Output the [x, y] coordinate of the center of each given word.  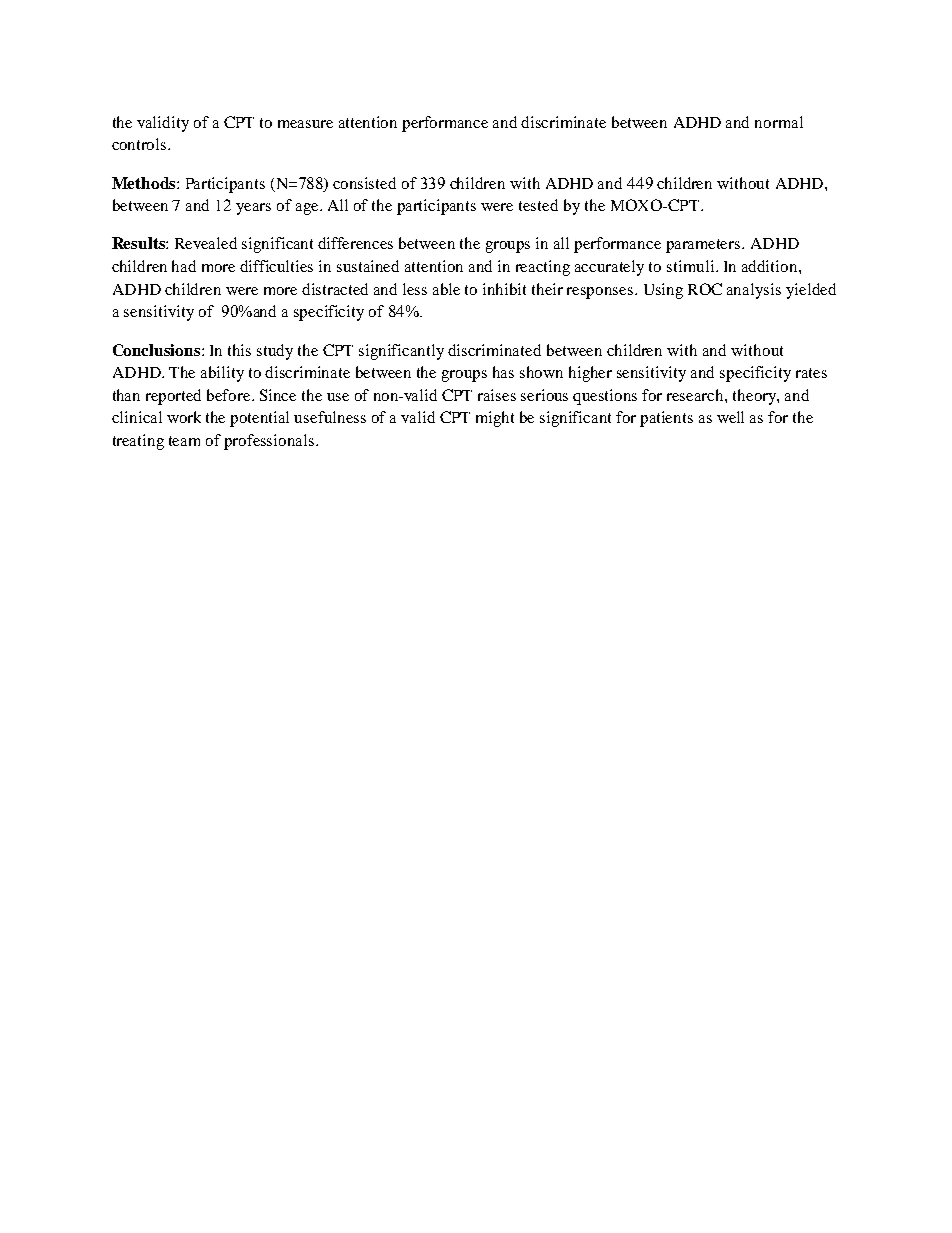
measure [305, 124]
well [730, 417]
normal [779, 122]
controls [140, 144]
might [495, 419]
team [184, 441]
